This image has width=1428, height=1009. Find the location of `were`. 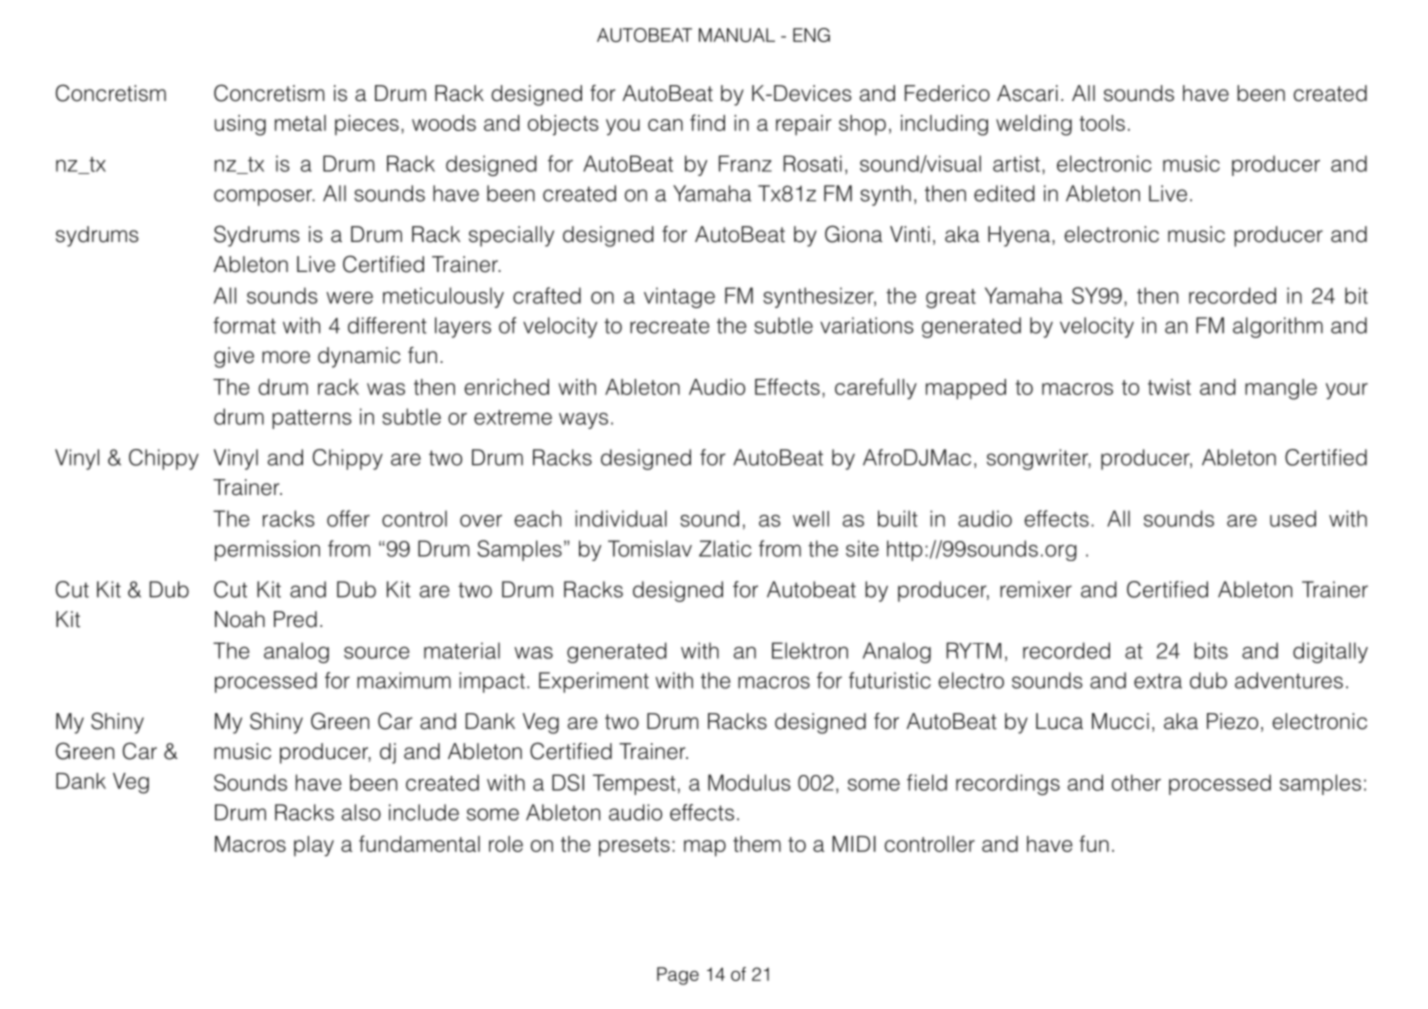

were is located at coordinates (349, 298).
